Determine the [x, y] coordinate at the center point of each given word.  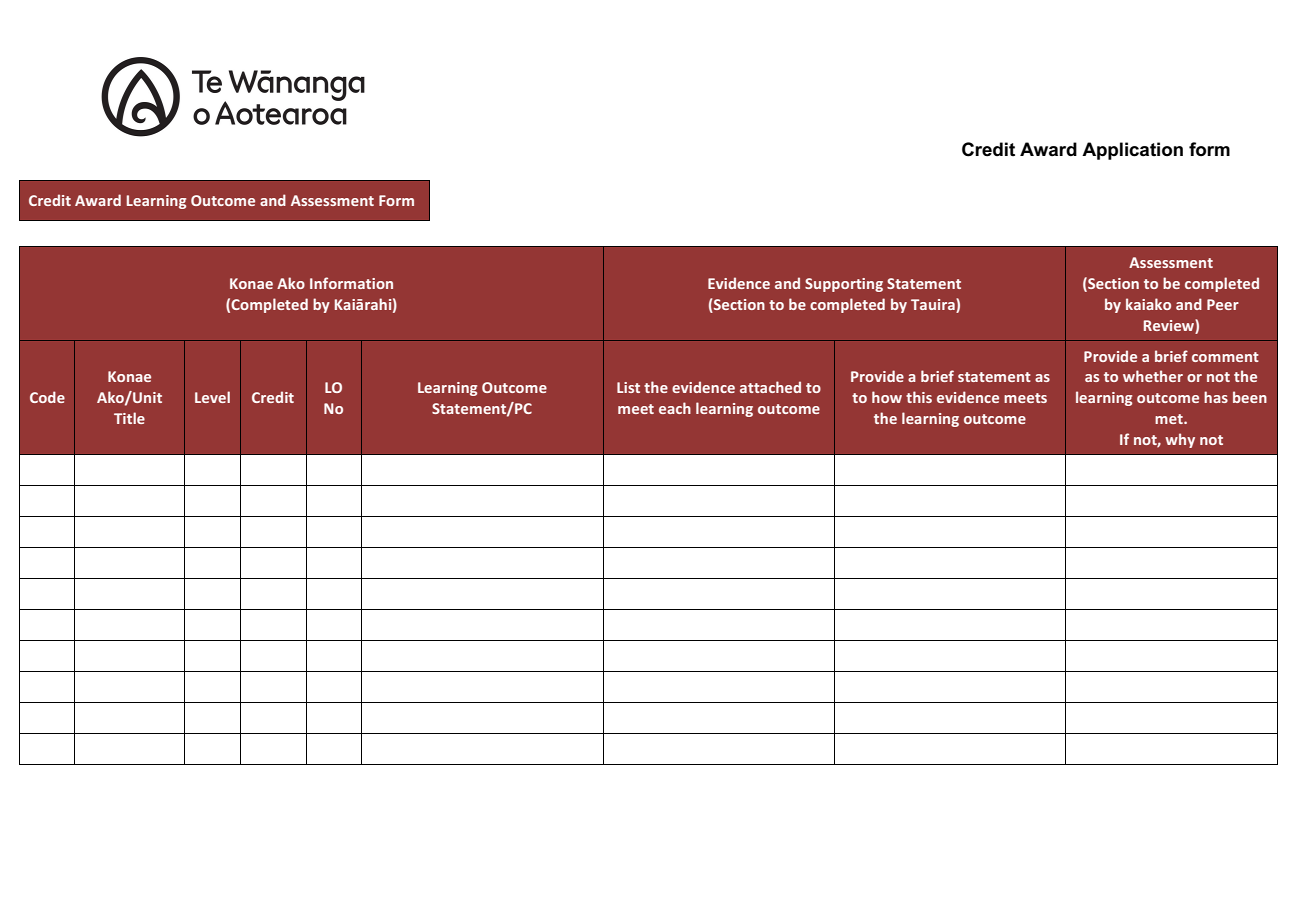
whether [1153, 376]
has [1216, 397]
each [675, 408]
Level [212, 397]
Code [47, 397]
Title [129, 418]
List [628, 387]
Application [1132, 151]
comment [1225, 357]
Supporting [844, 285]
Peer [1223, 304]
